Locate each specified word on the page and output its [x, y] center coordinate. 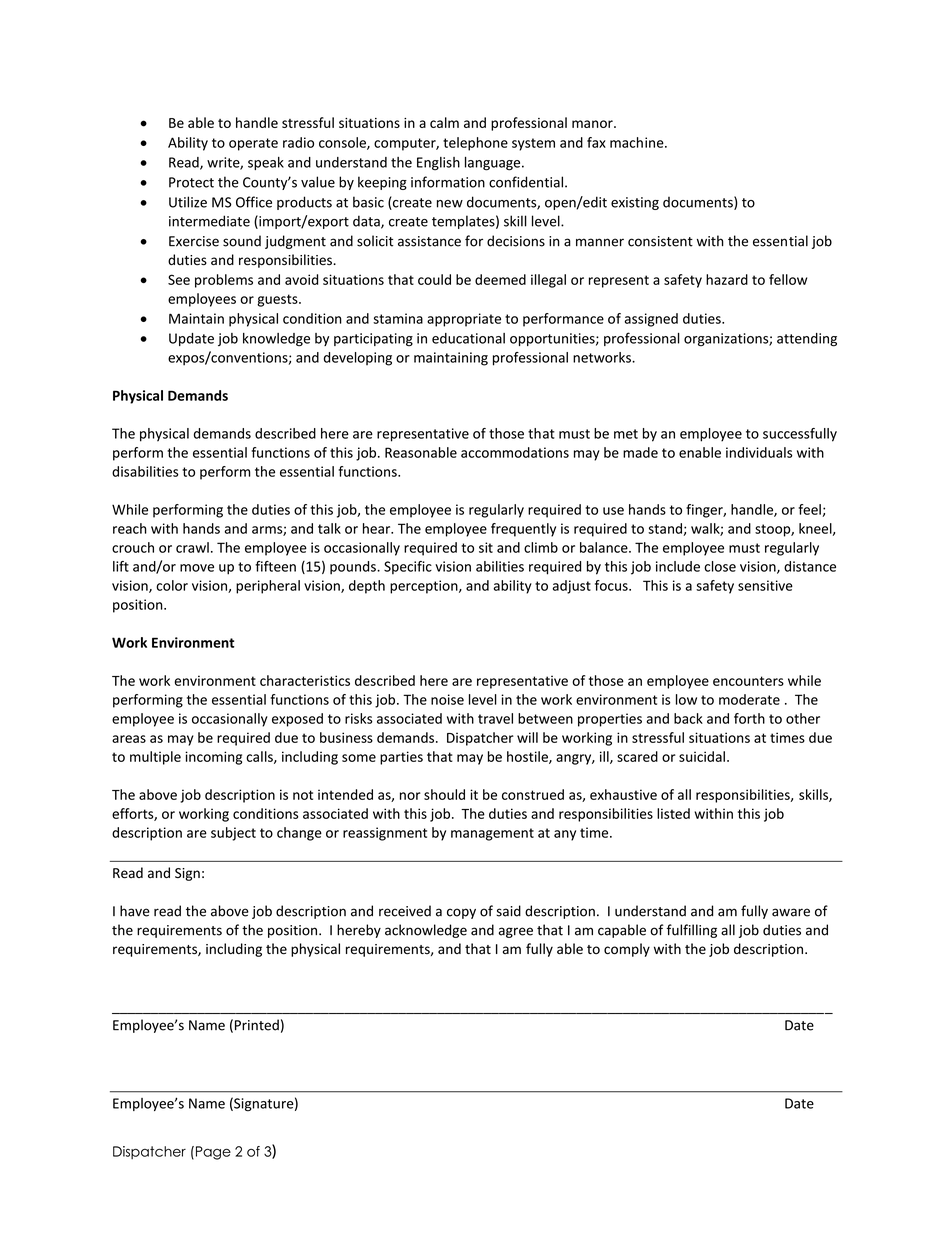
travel [495, 718]
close [720, 566]
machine [638, 142]
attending [807, 340]
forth [749, 718]
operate [253, 144]
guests [278, 300]
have [135, 911]
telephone [475, 144]
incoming [213, 758]
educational [468, 338]
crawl [192, 547]
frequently [523, 530]
